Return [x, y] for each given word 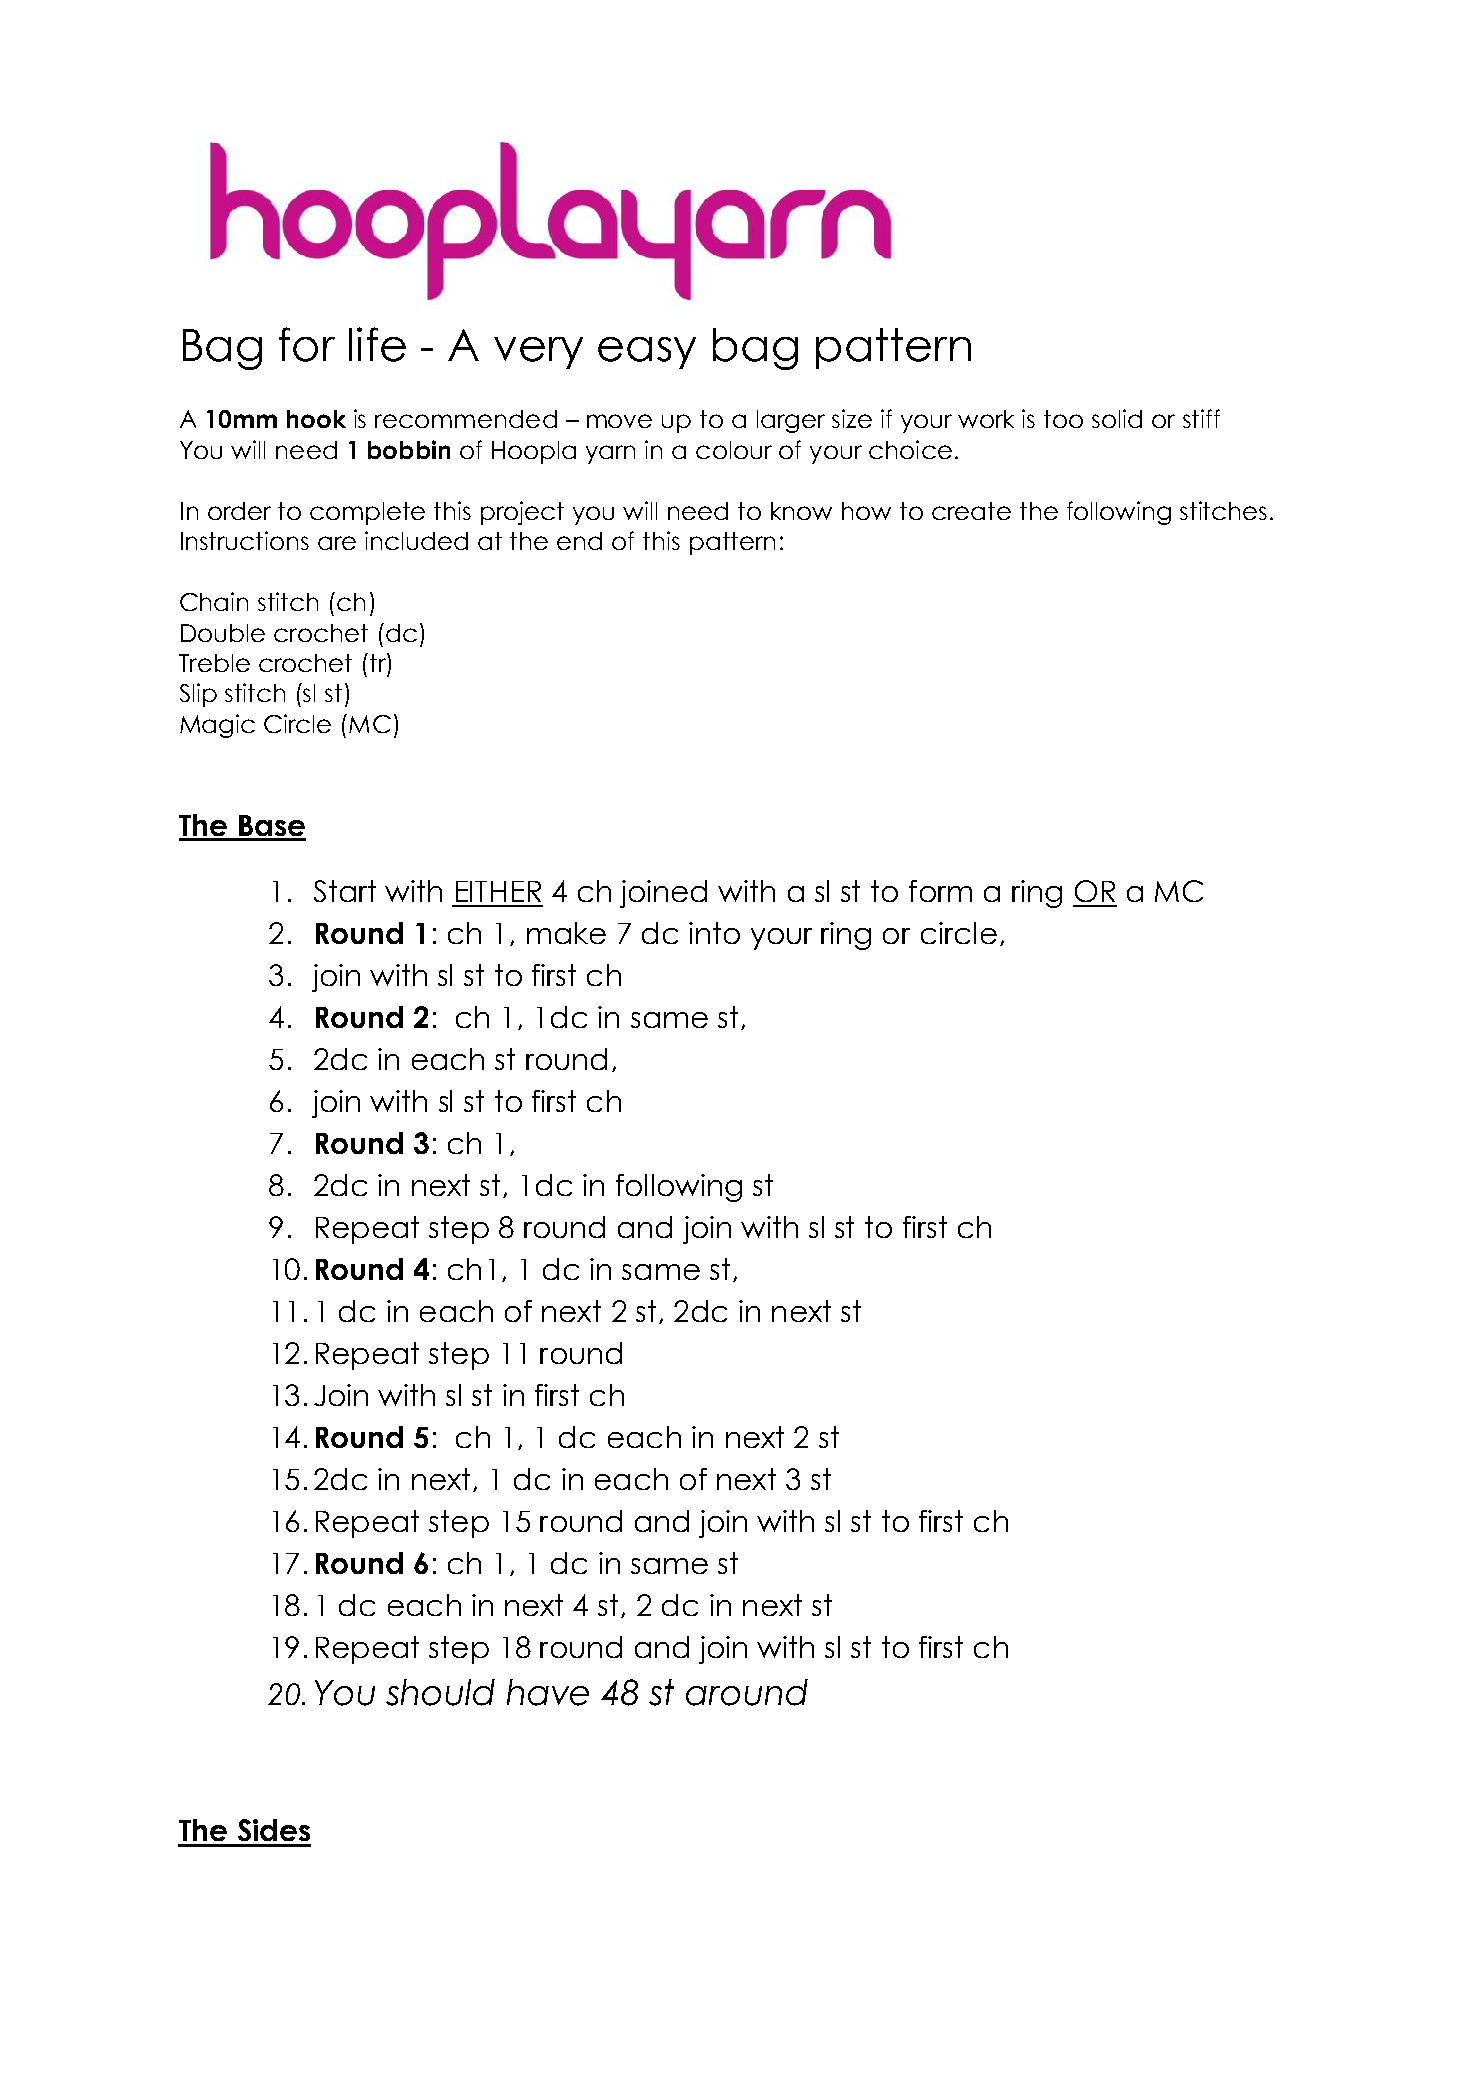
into [714, 933]
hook [316, 419]
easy [647, 353]
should [440, 1692]
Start [345, 891]
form [940, 891]
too [1063, 419]
